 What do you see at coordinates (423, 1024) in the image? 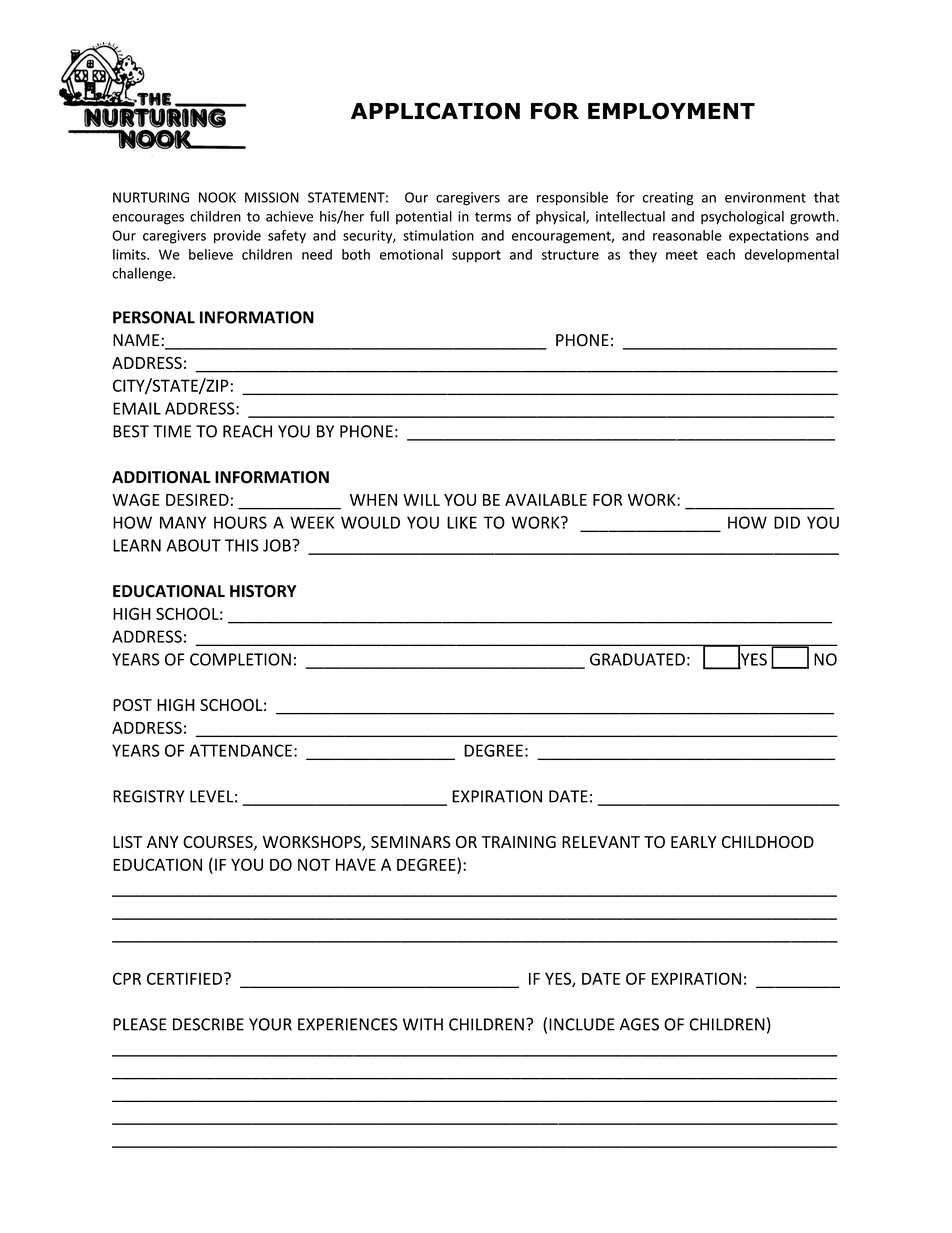
I see `WITH` at bounding box center [423, 1024].
